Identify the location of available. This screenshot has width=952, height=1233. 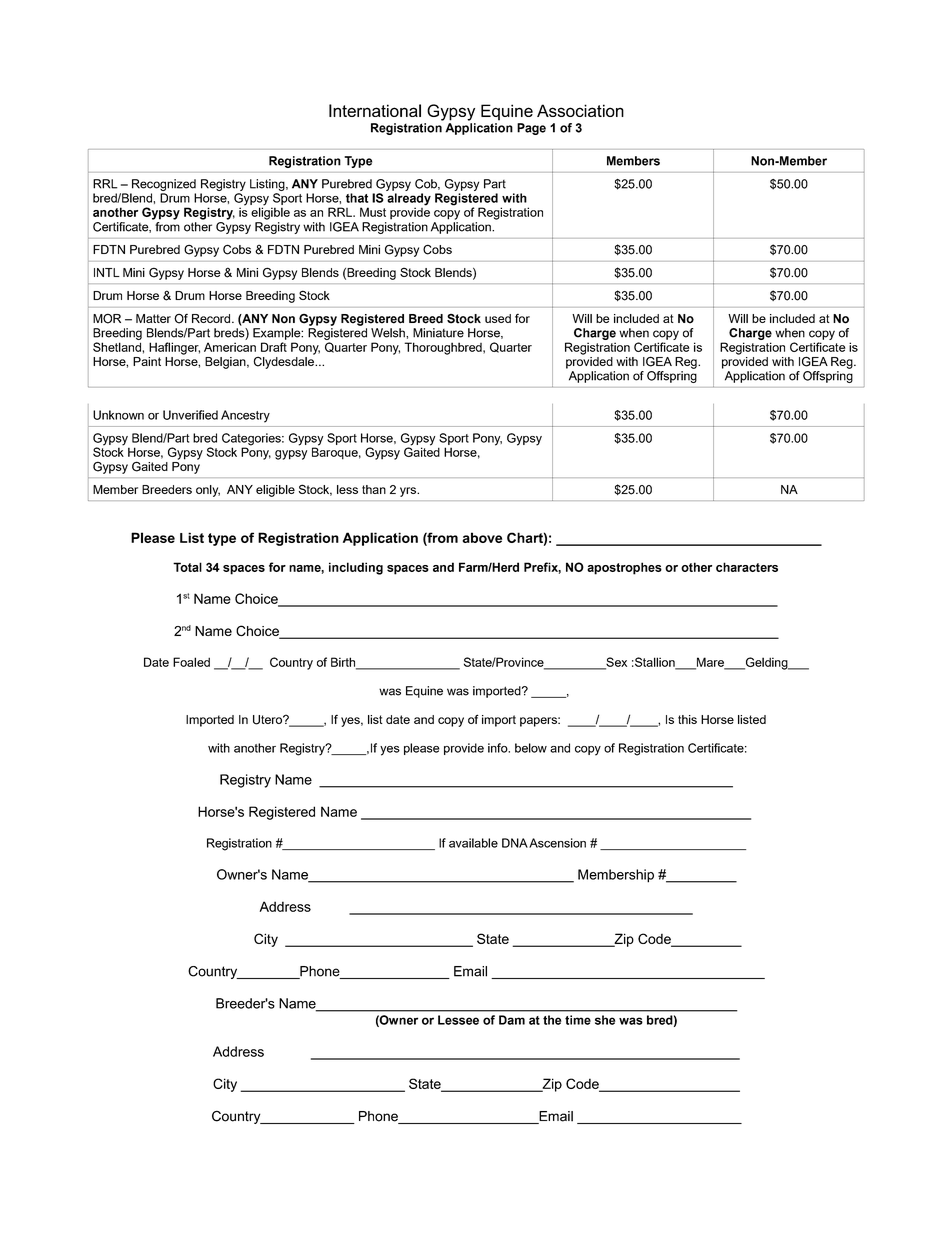
(473, 843).
